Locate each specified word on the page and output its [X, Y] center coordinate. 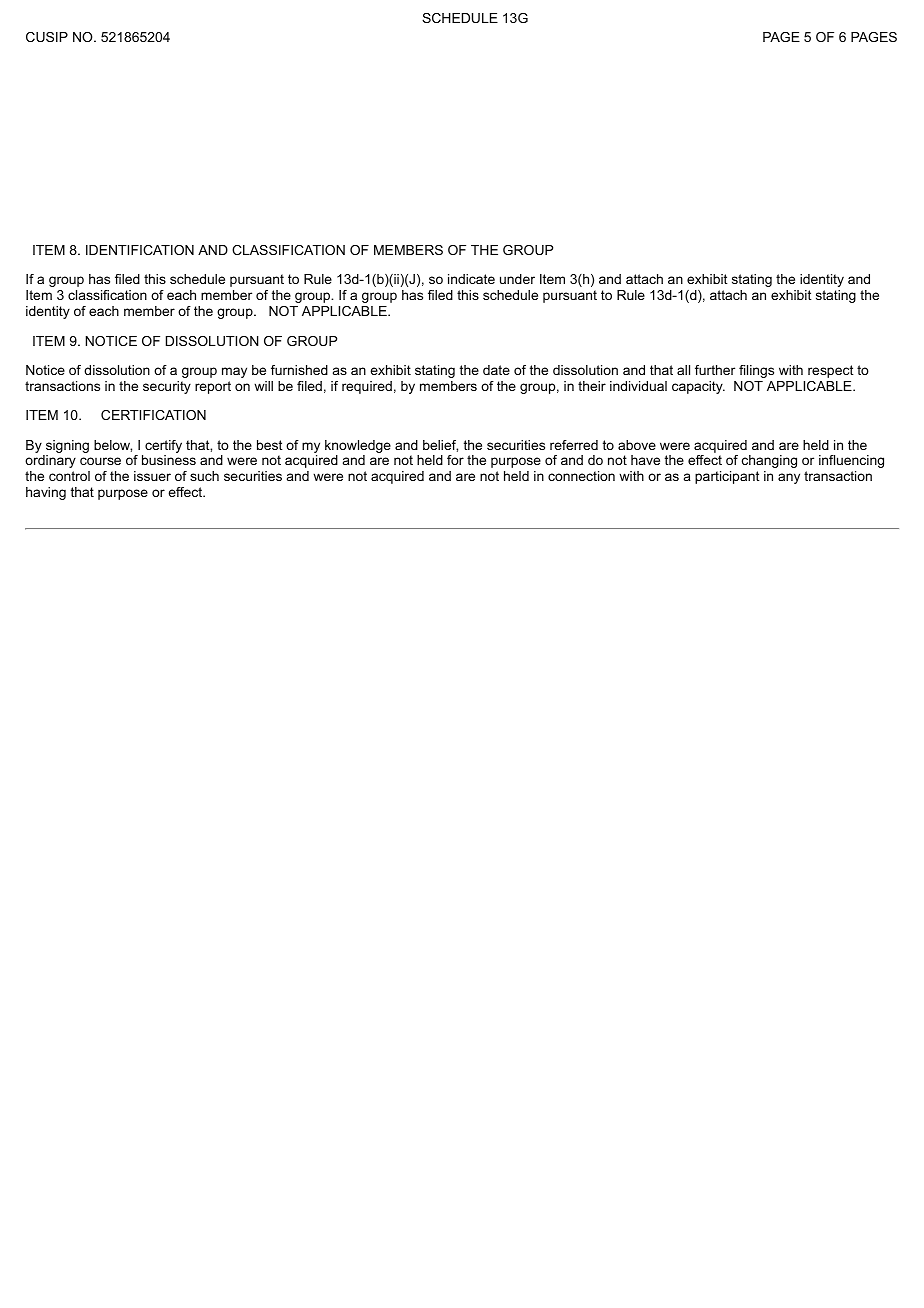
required [367, 387]
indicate [471, 279]
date [496, 370]
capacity [698, 387]
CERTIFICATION [153, 415]
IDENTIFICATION [140, 250]
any [789, 478]
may [234, 372]
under [517, 279]
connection [581, 476]
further [715, 370]
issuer [152, 476]
